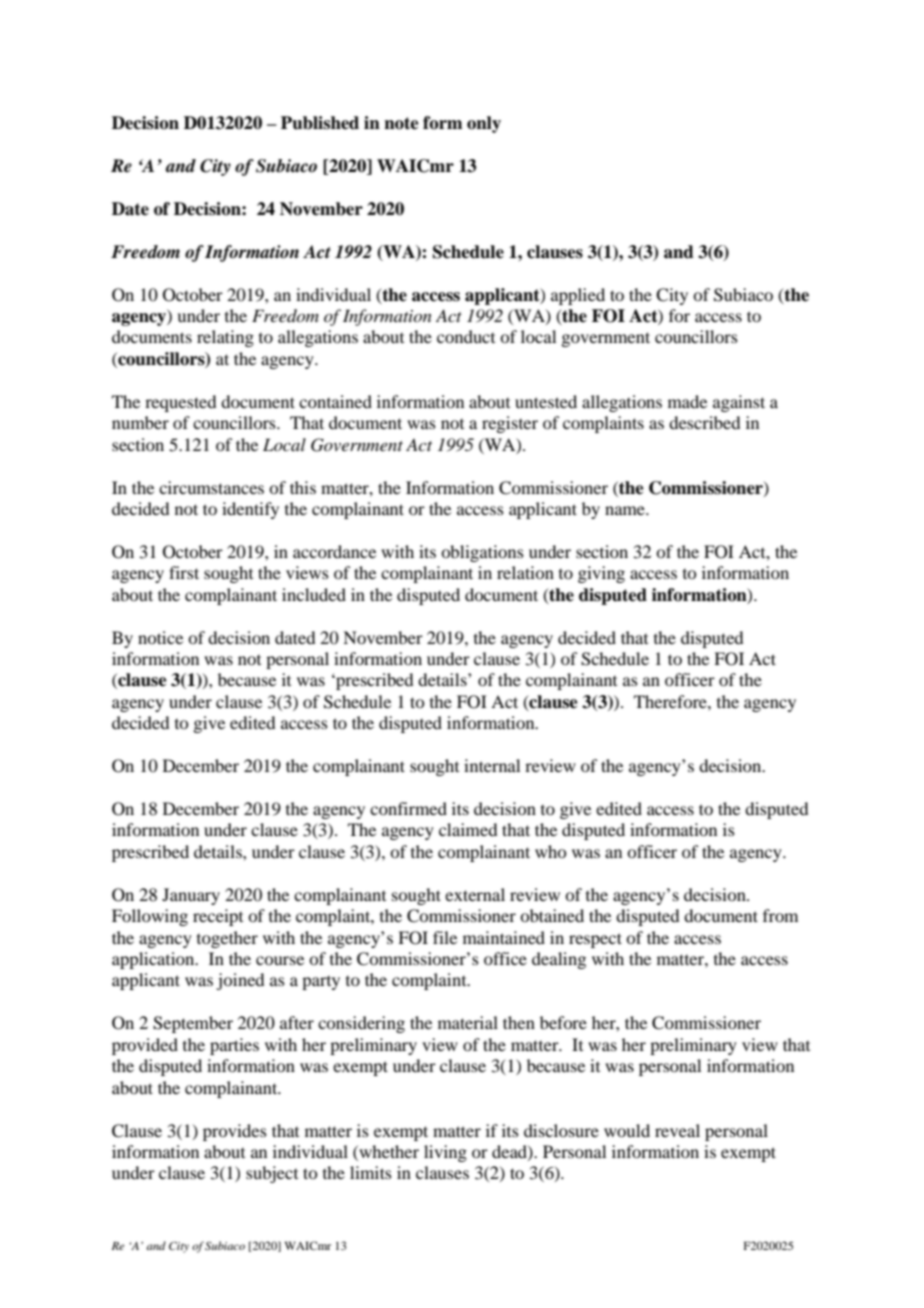  Describe the element at coordinates (704, 422) in the screenshot. I see `described` at that location.
